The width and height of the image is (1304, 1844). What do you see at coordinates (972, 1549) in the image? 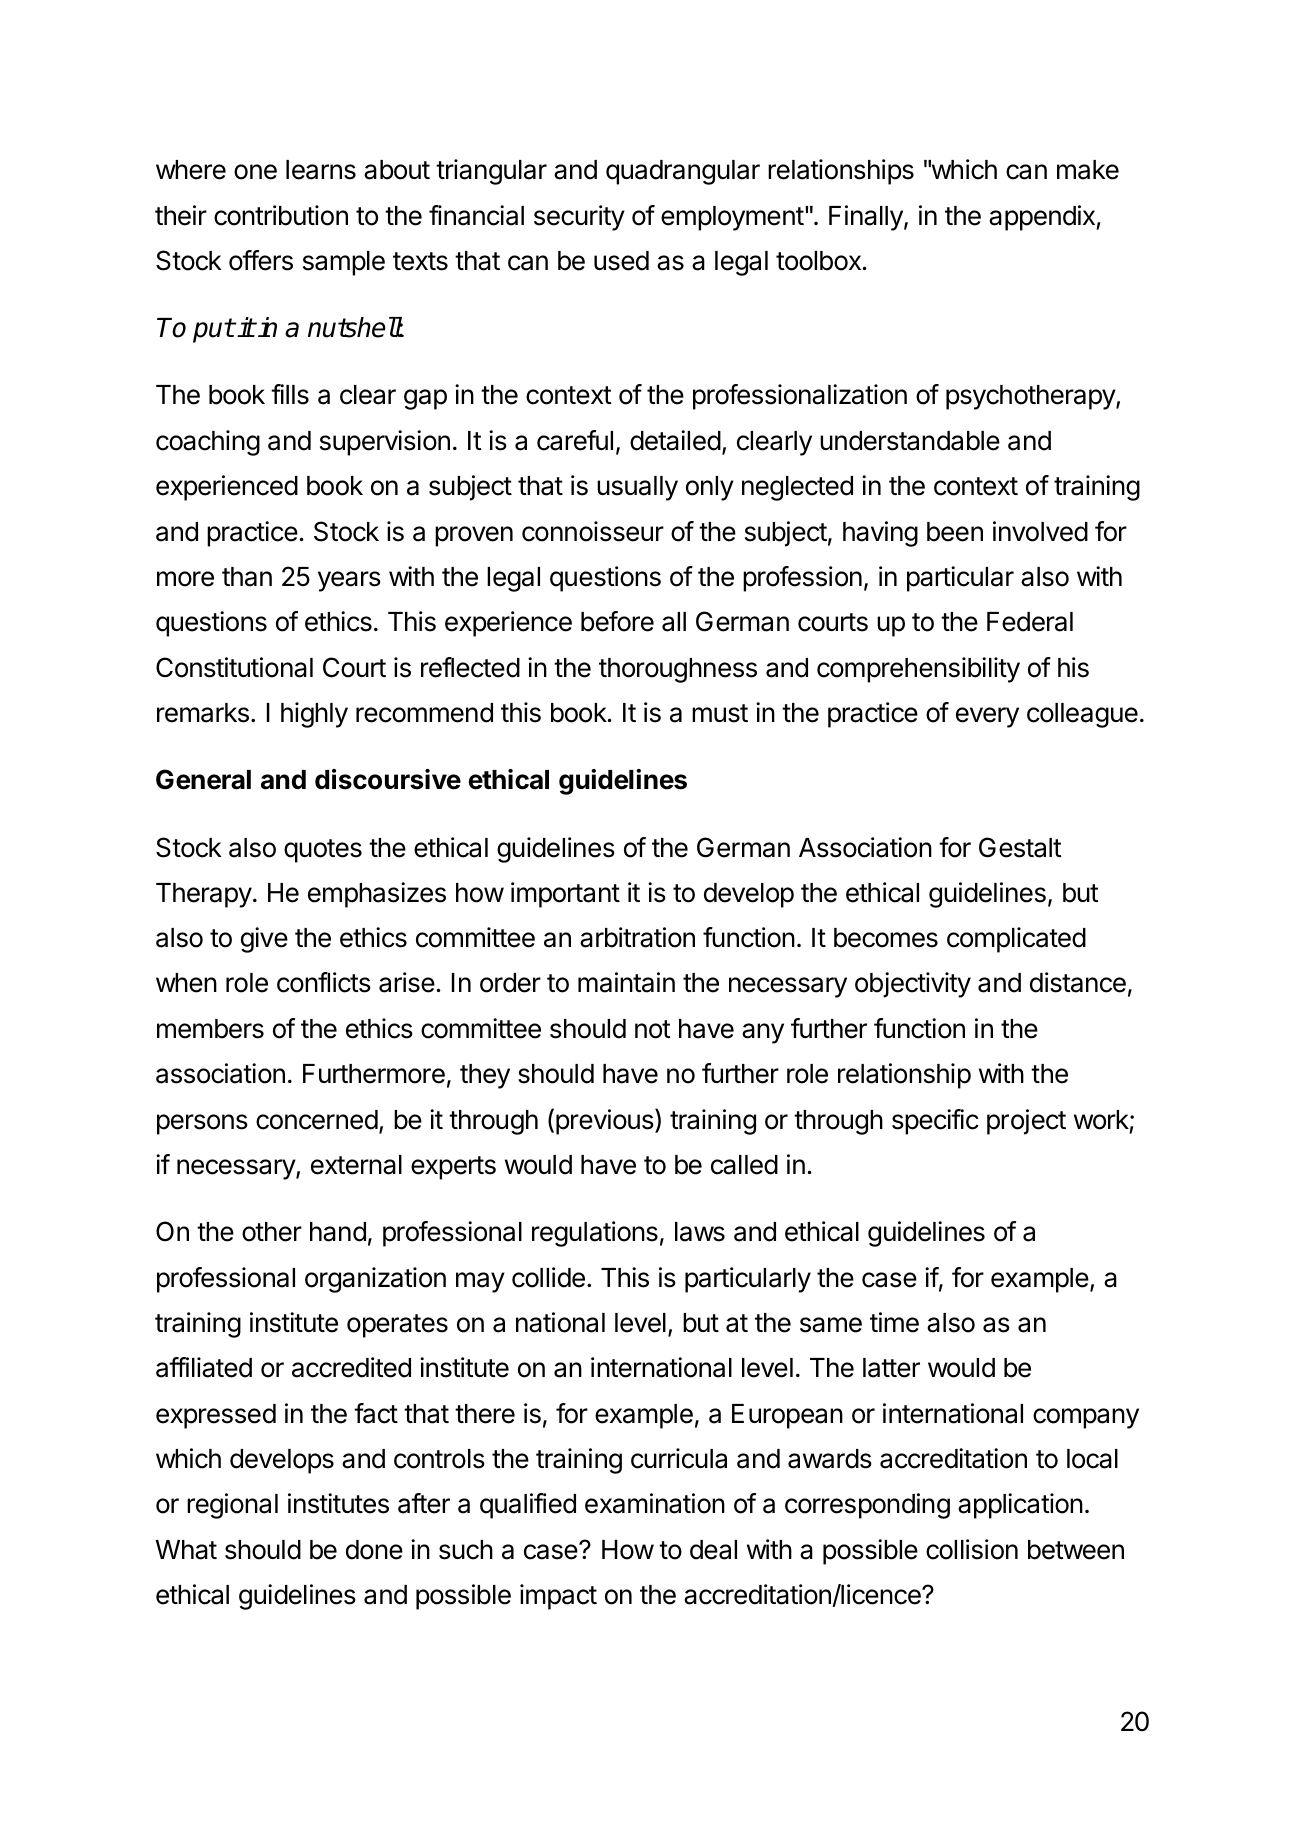
I see `collision` at bounding box center [972, 1549].
